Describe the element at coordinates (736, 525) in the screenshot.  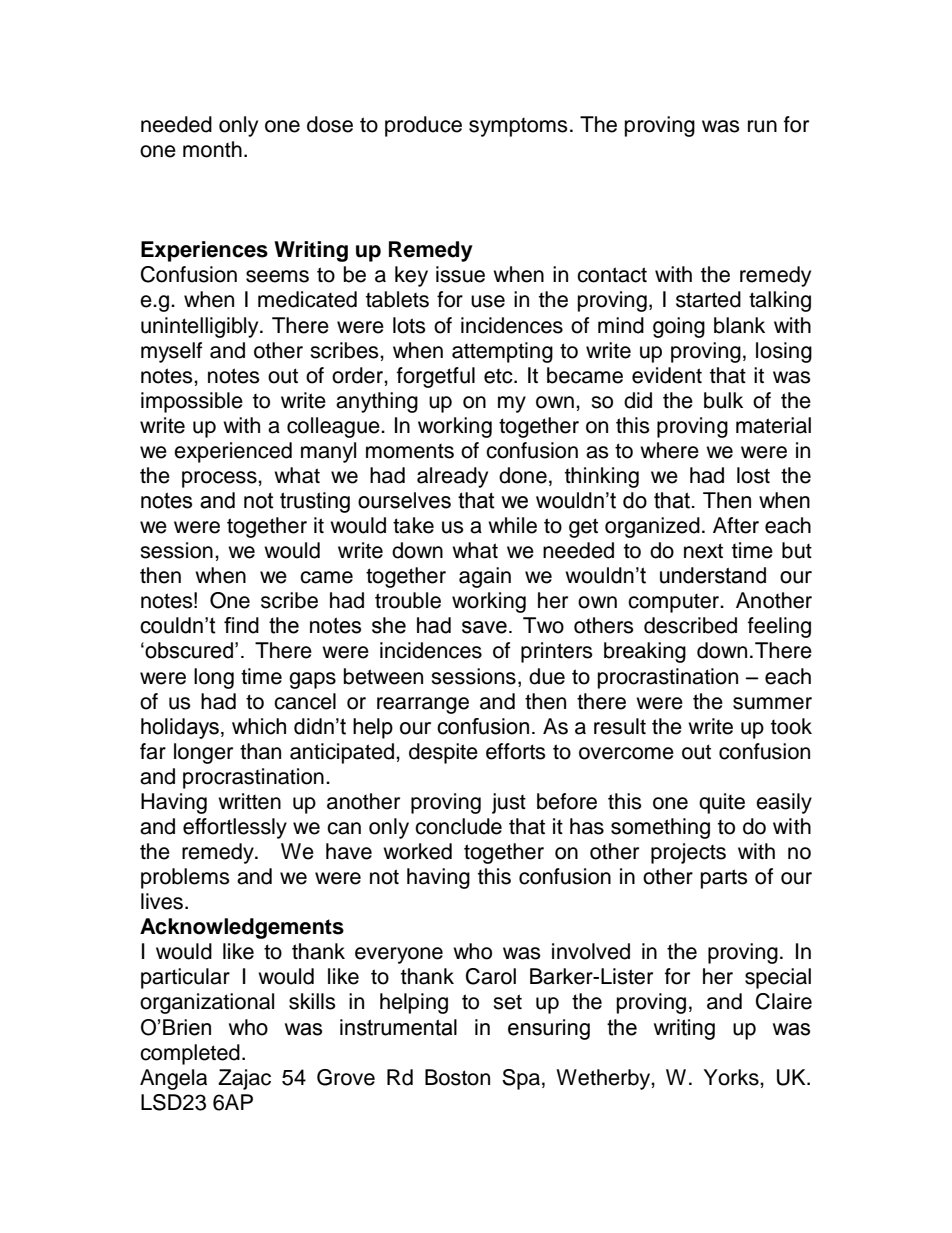
I see `After` at that location.
